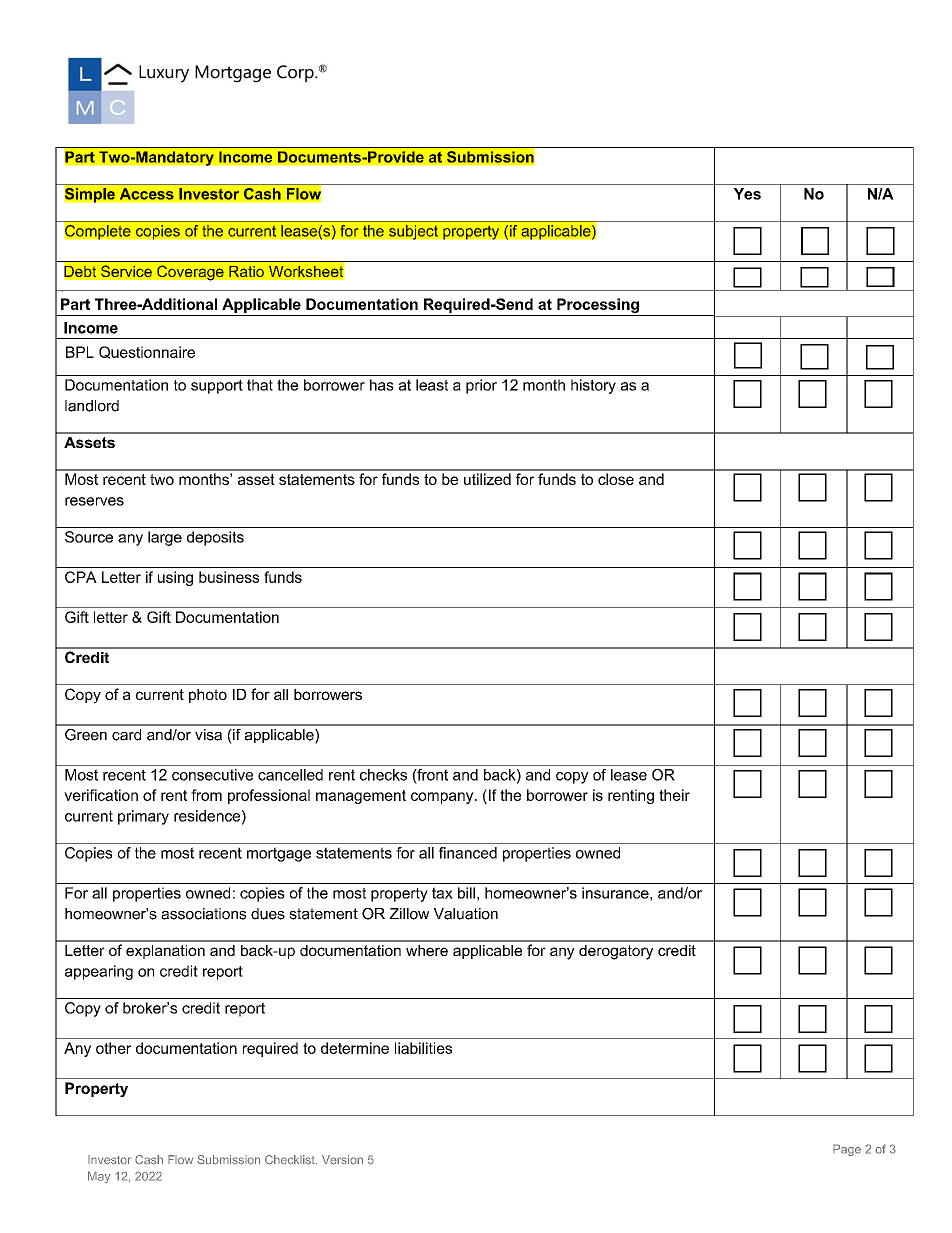  I want to click on Coverage, so click(190, 273).
